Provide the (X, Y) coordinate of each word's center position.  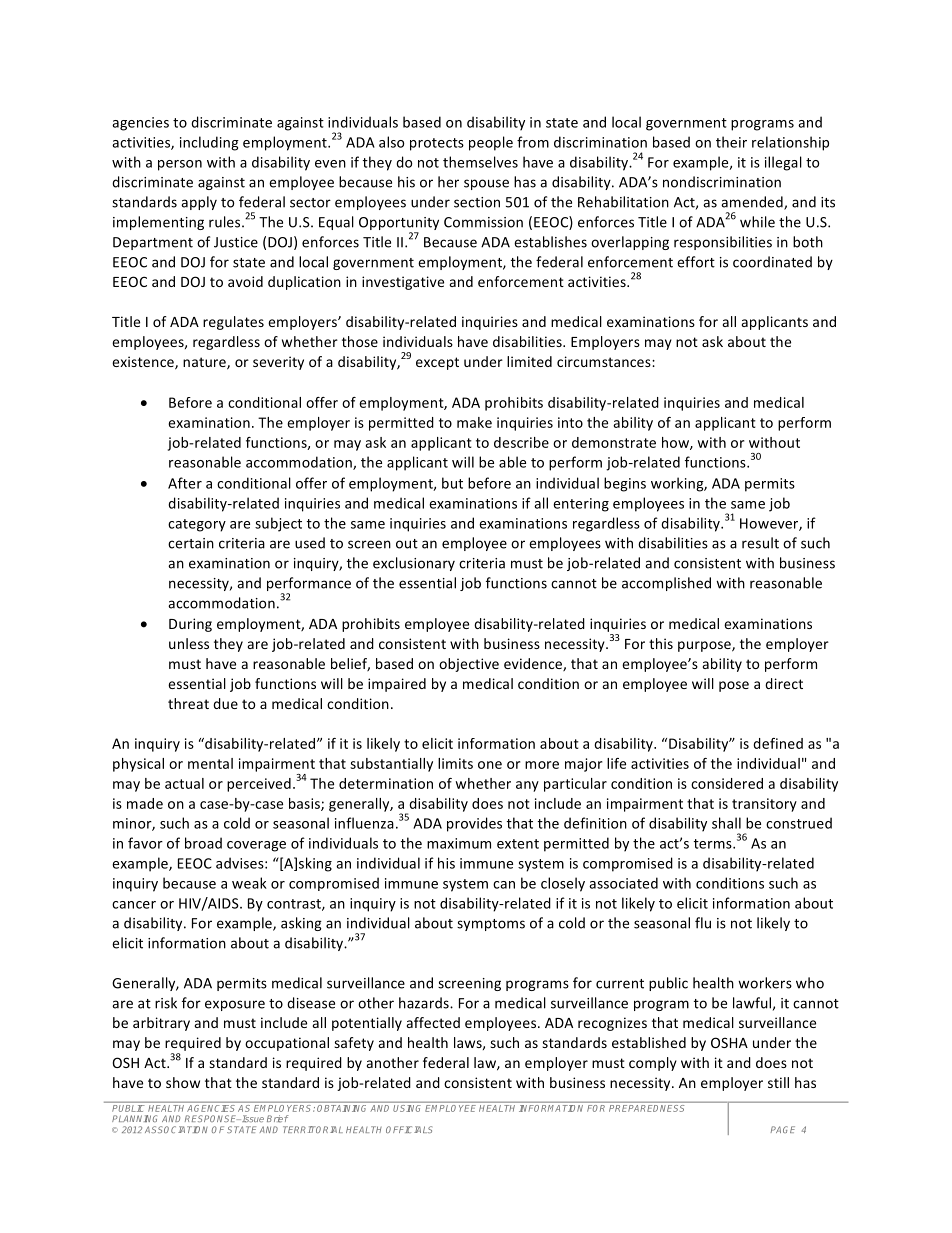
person (180, 165)
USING (408, 1107)
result (760, 543)
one (490, 765)
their (731, 142)
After (185, 483)
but (452, 483)
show (183, 1082)
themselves (480, 162)
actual (184, 783)
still (778, 1082)
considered (727, 783)
